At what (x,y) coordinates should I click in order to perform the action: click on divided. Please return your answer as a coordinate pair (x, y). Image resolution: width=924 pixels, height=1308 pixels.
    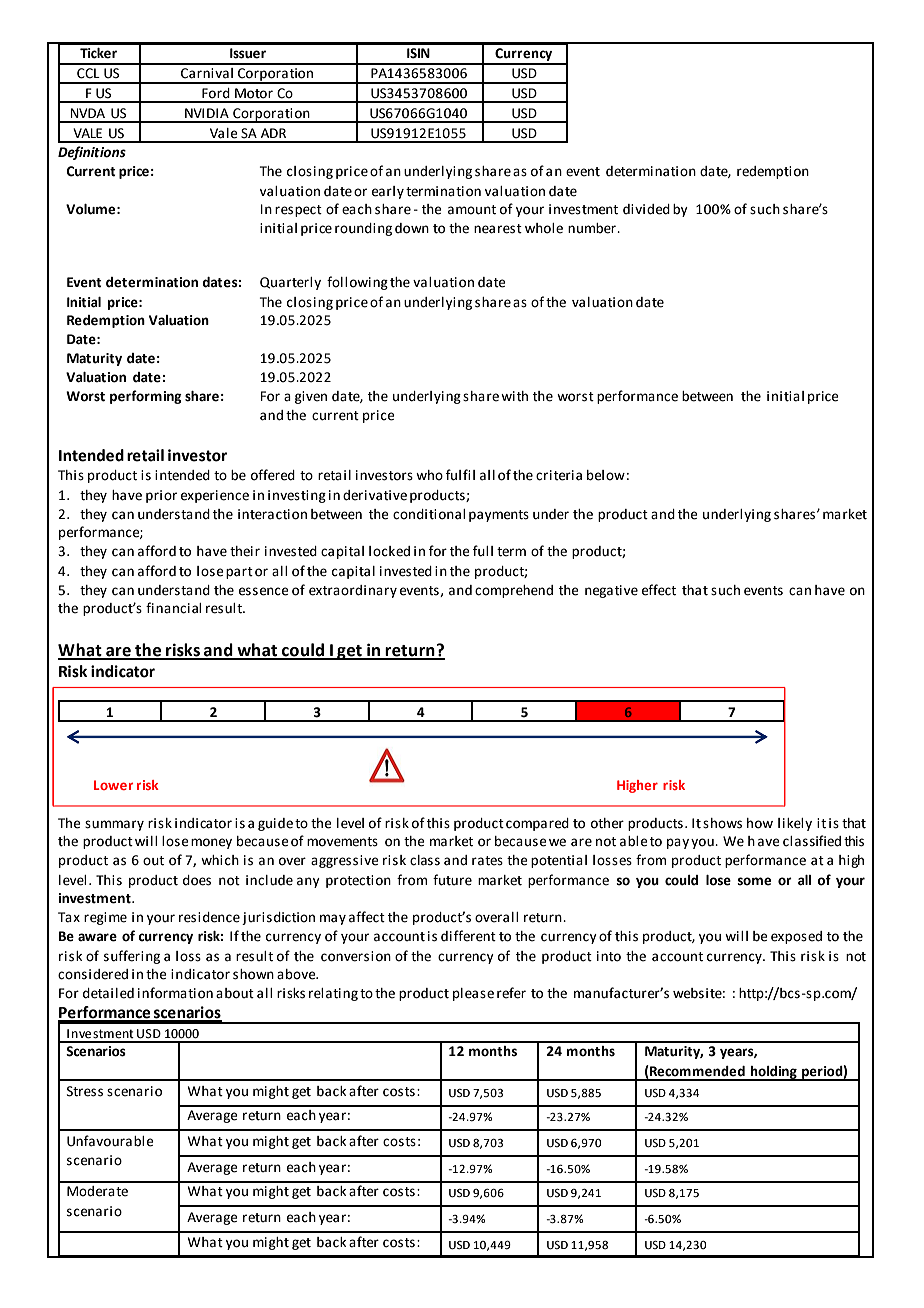
    Looking at the image, I should click on (646, 209).
